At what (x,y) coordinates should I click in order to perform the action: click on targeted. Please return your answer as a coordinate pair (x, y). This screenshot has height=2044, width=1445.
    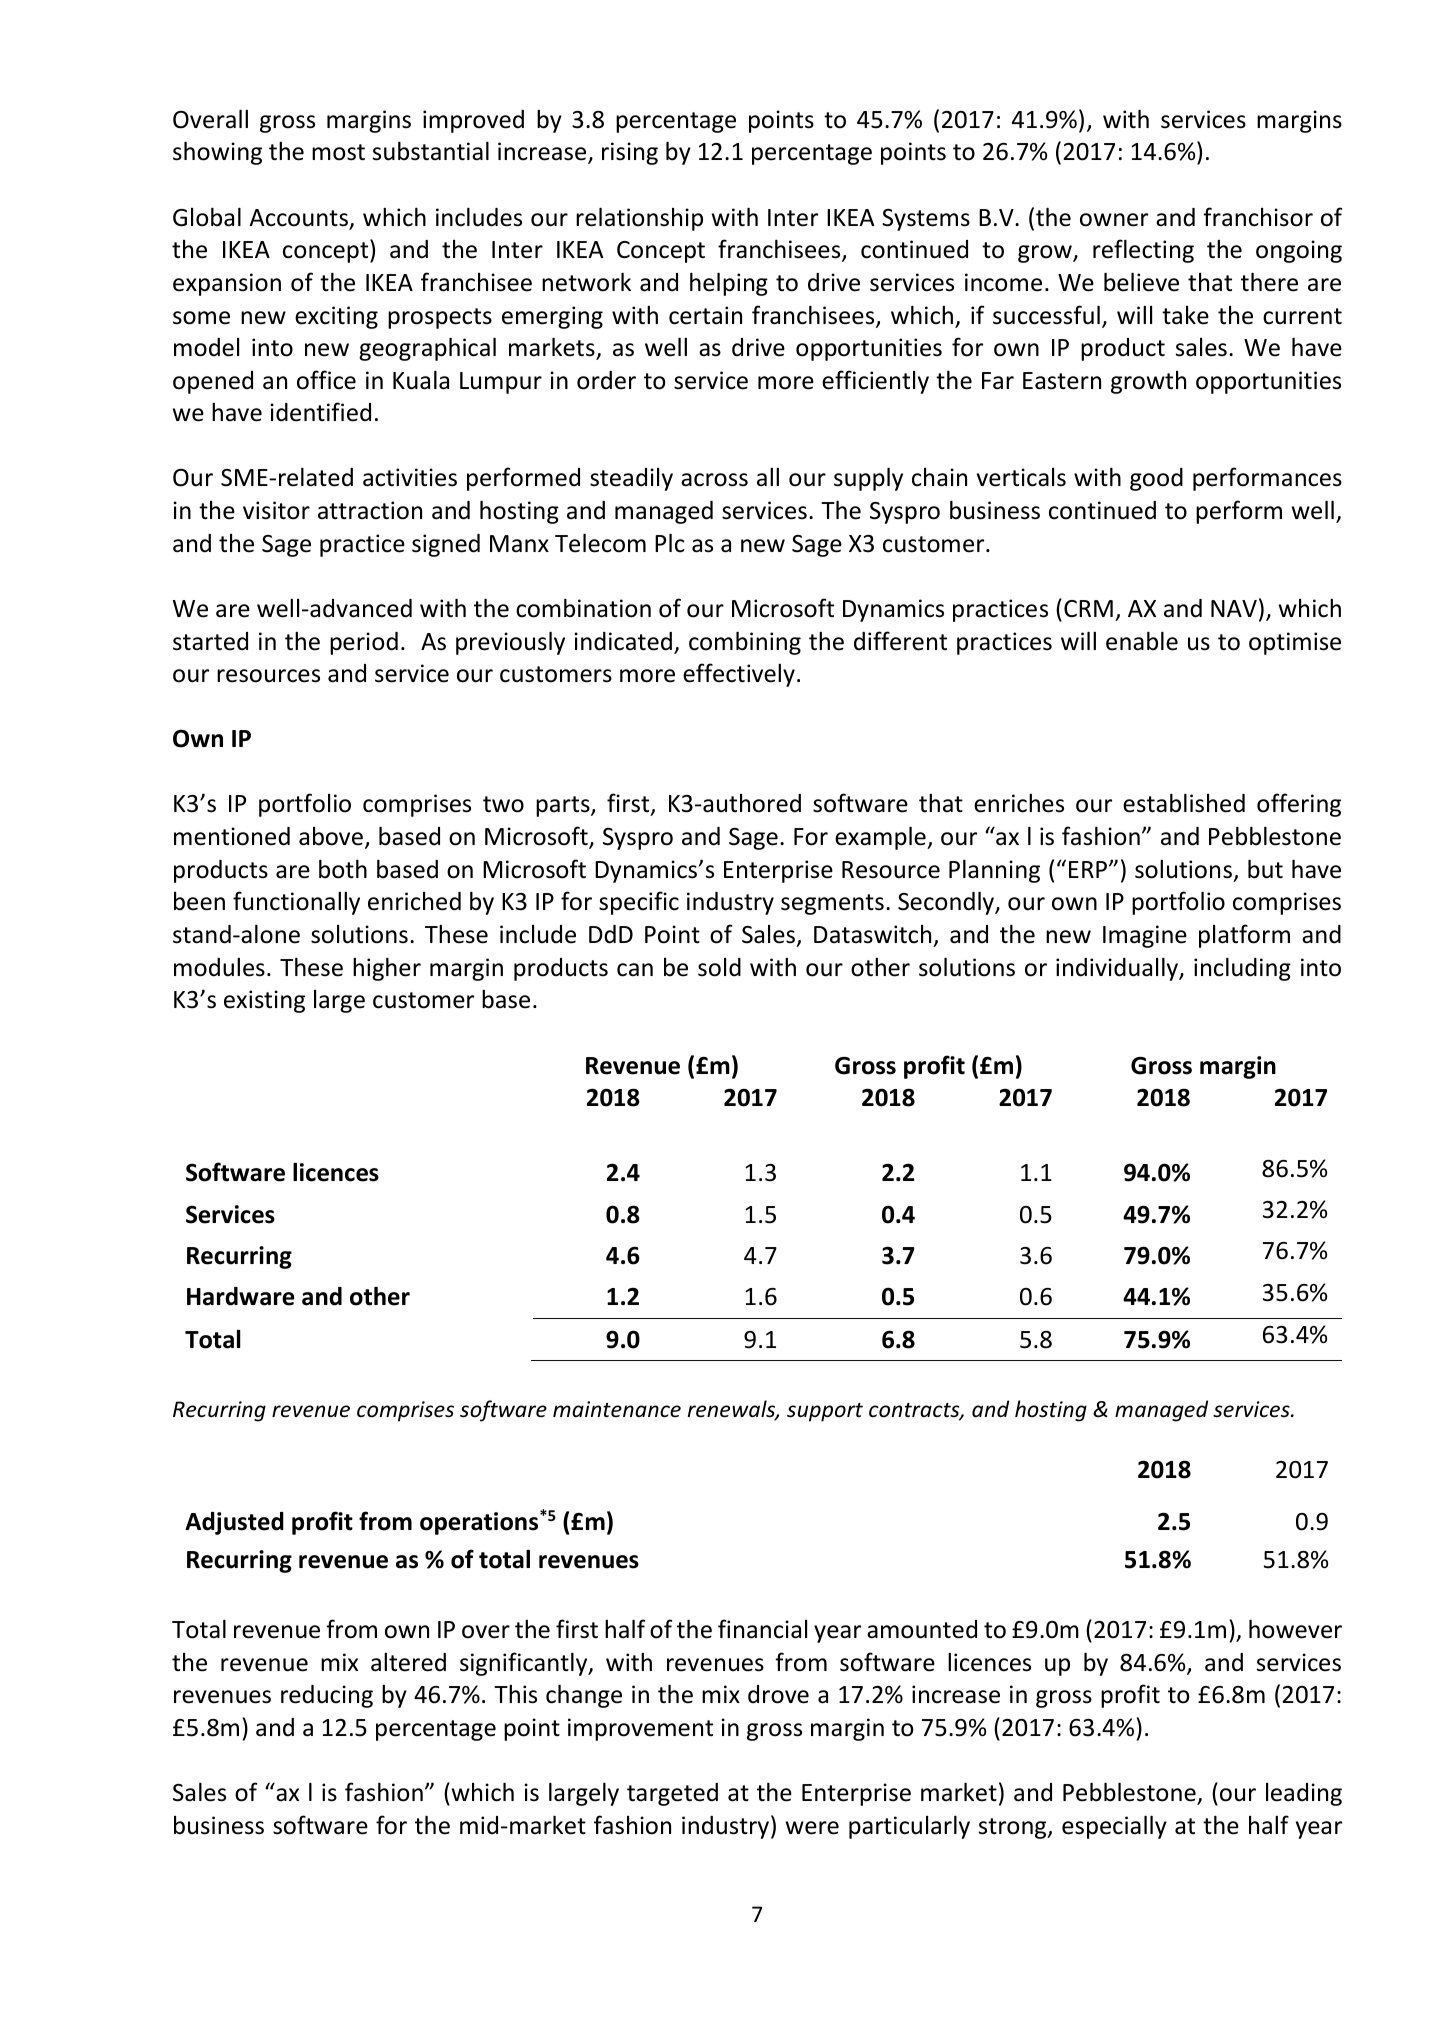
    Looking at the image, I should click on (672, 1794).
